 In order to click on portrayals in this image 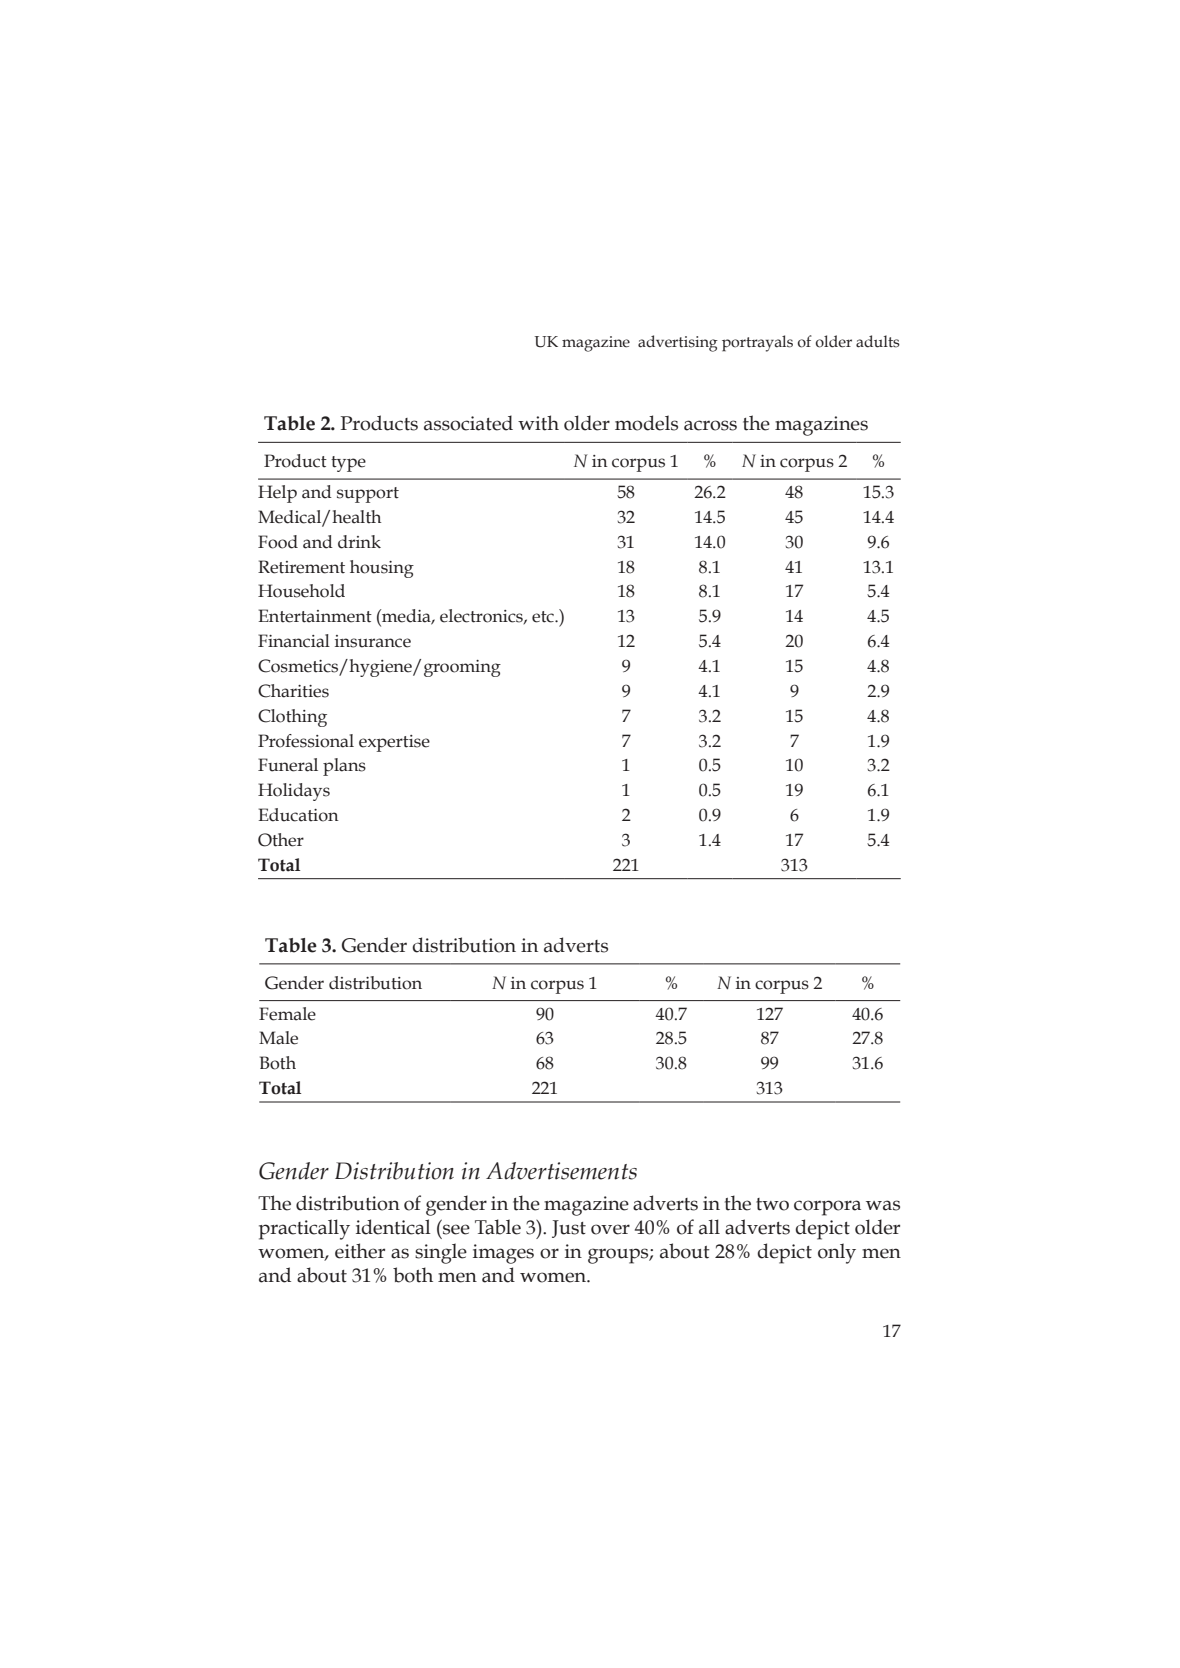, I will do `click(757, 343)`.
